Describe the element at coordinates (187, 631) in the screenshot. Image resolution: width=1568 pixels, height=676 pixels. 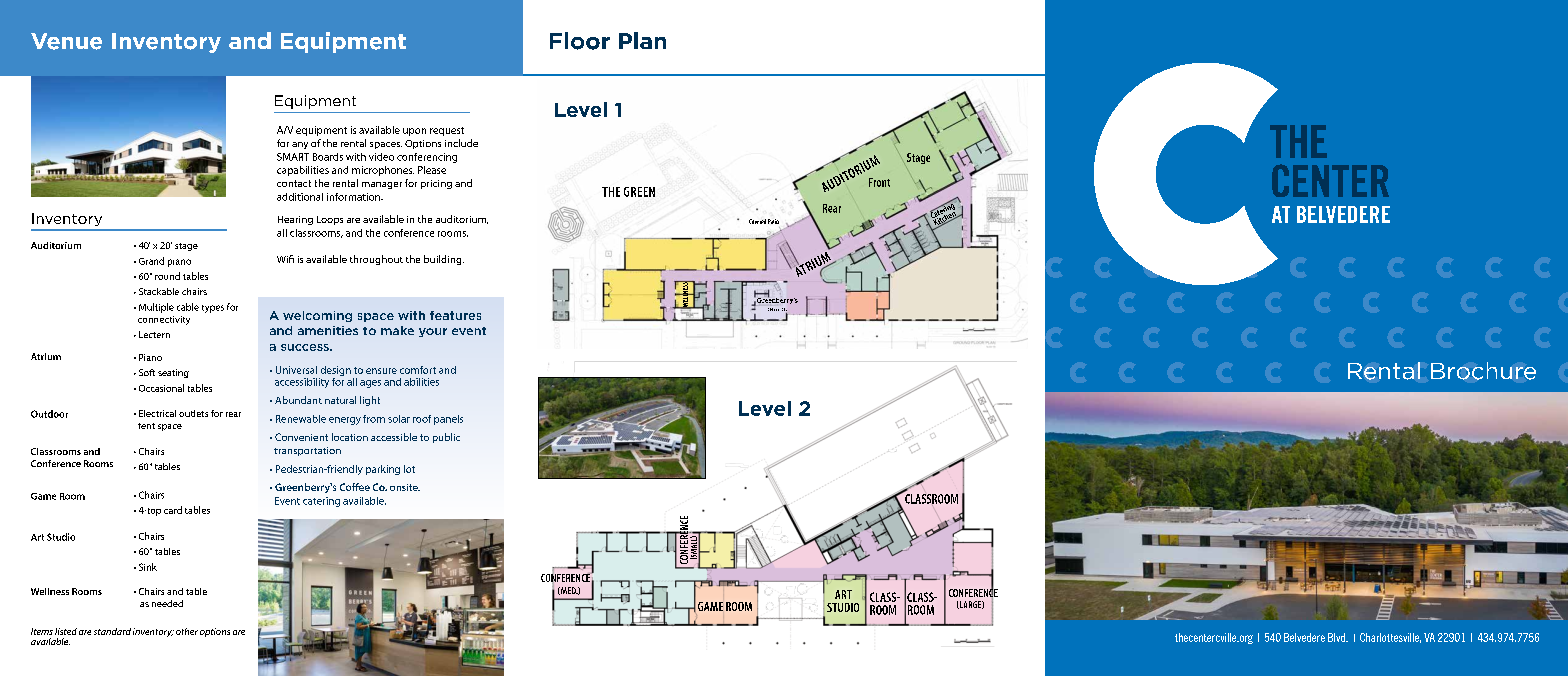
I see `other` at that location.
